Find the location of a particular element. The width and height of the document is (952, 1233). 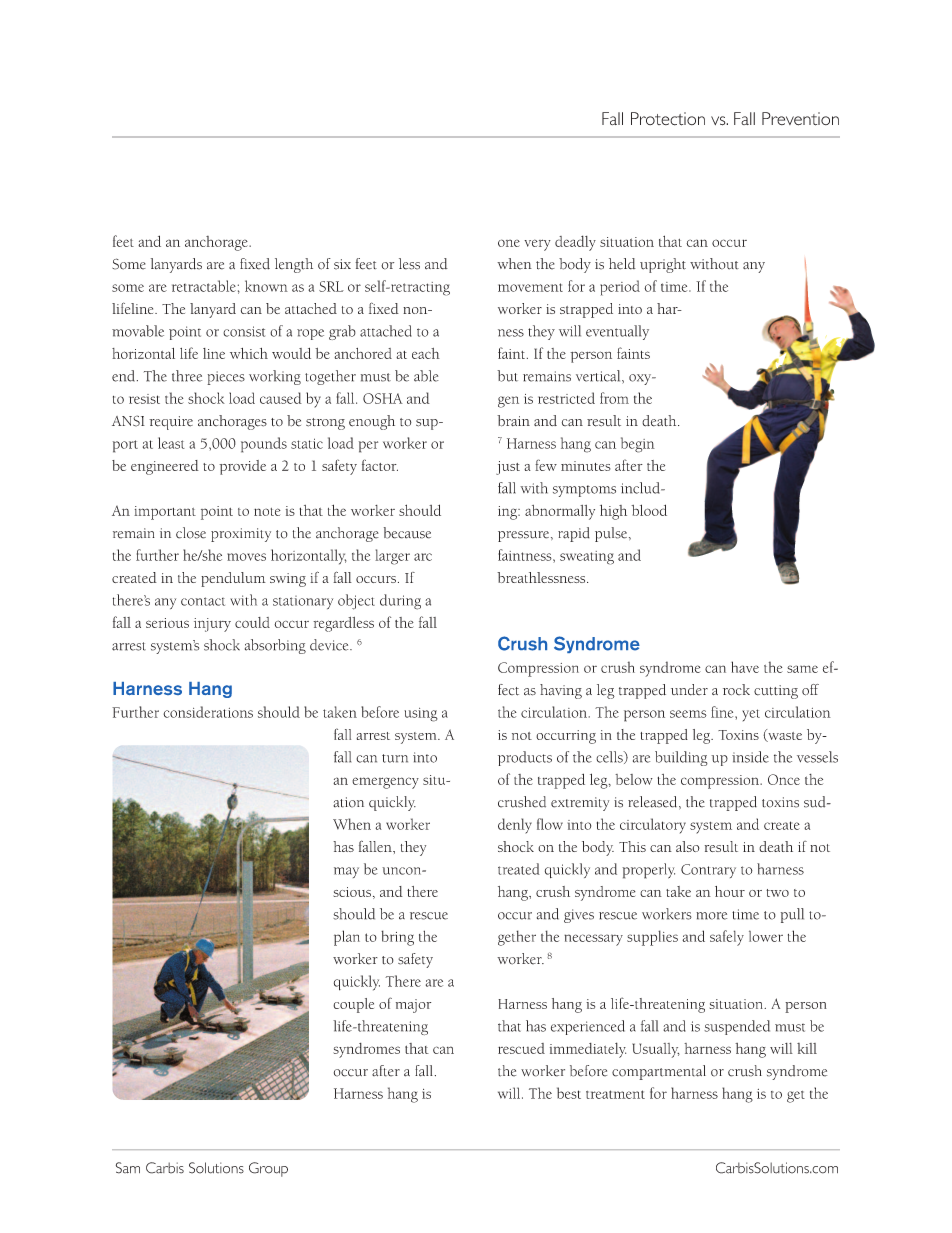

during is located at coordinates (400, 602).
